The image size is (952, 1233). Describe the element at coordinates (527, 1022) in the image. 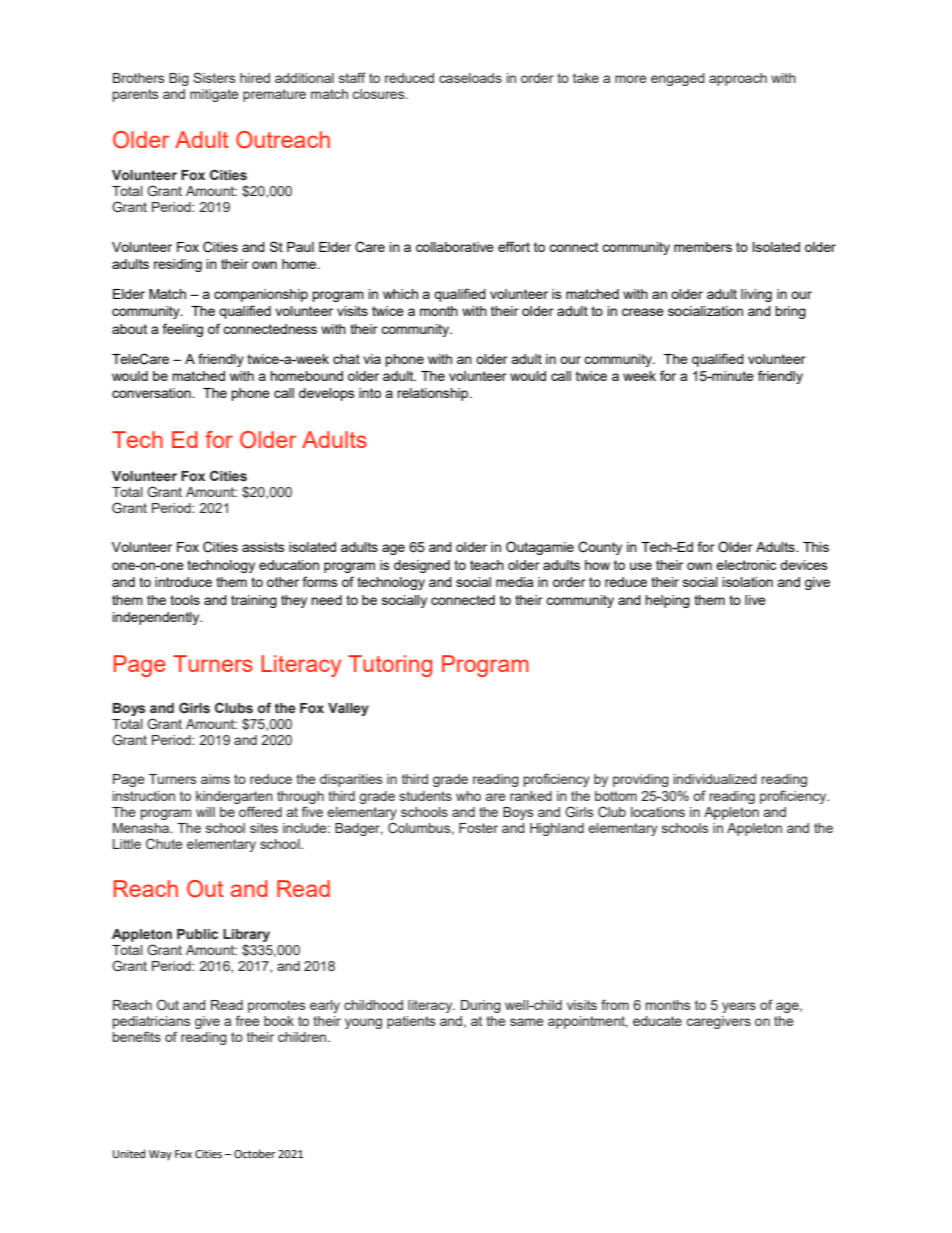

I see `same` at that location.
